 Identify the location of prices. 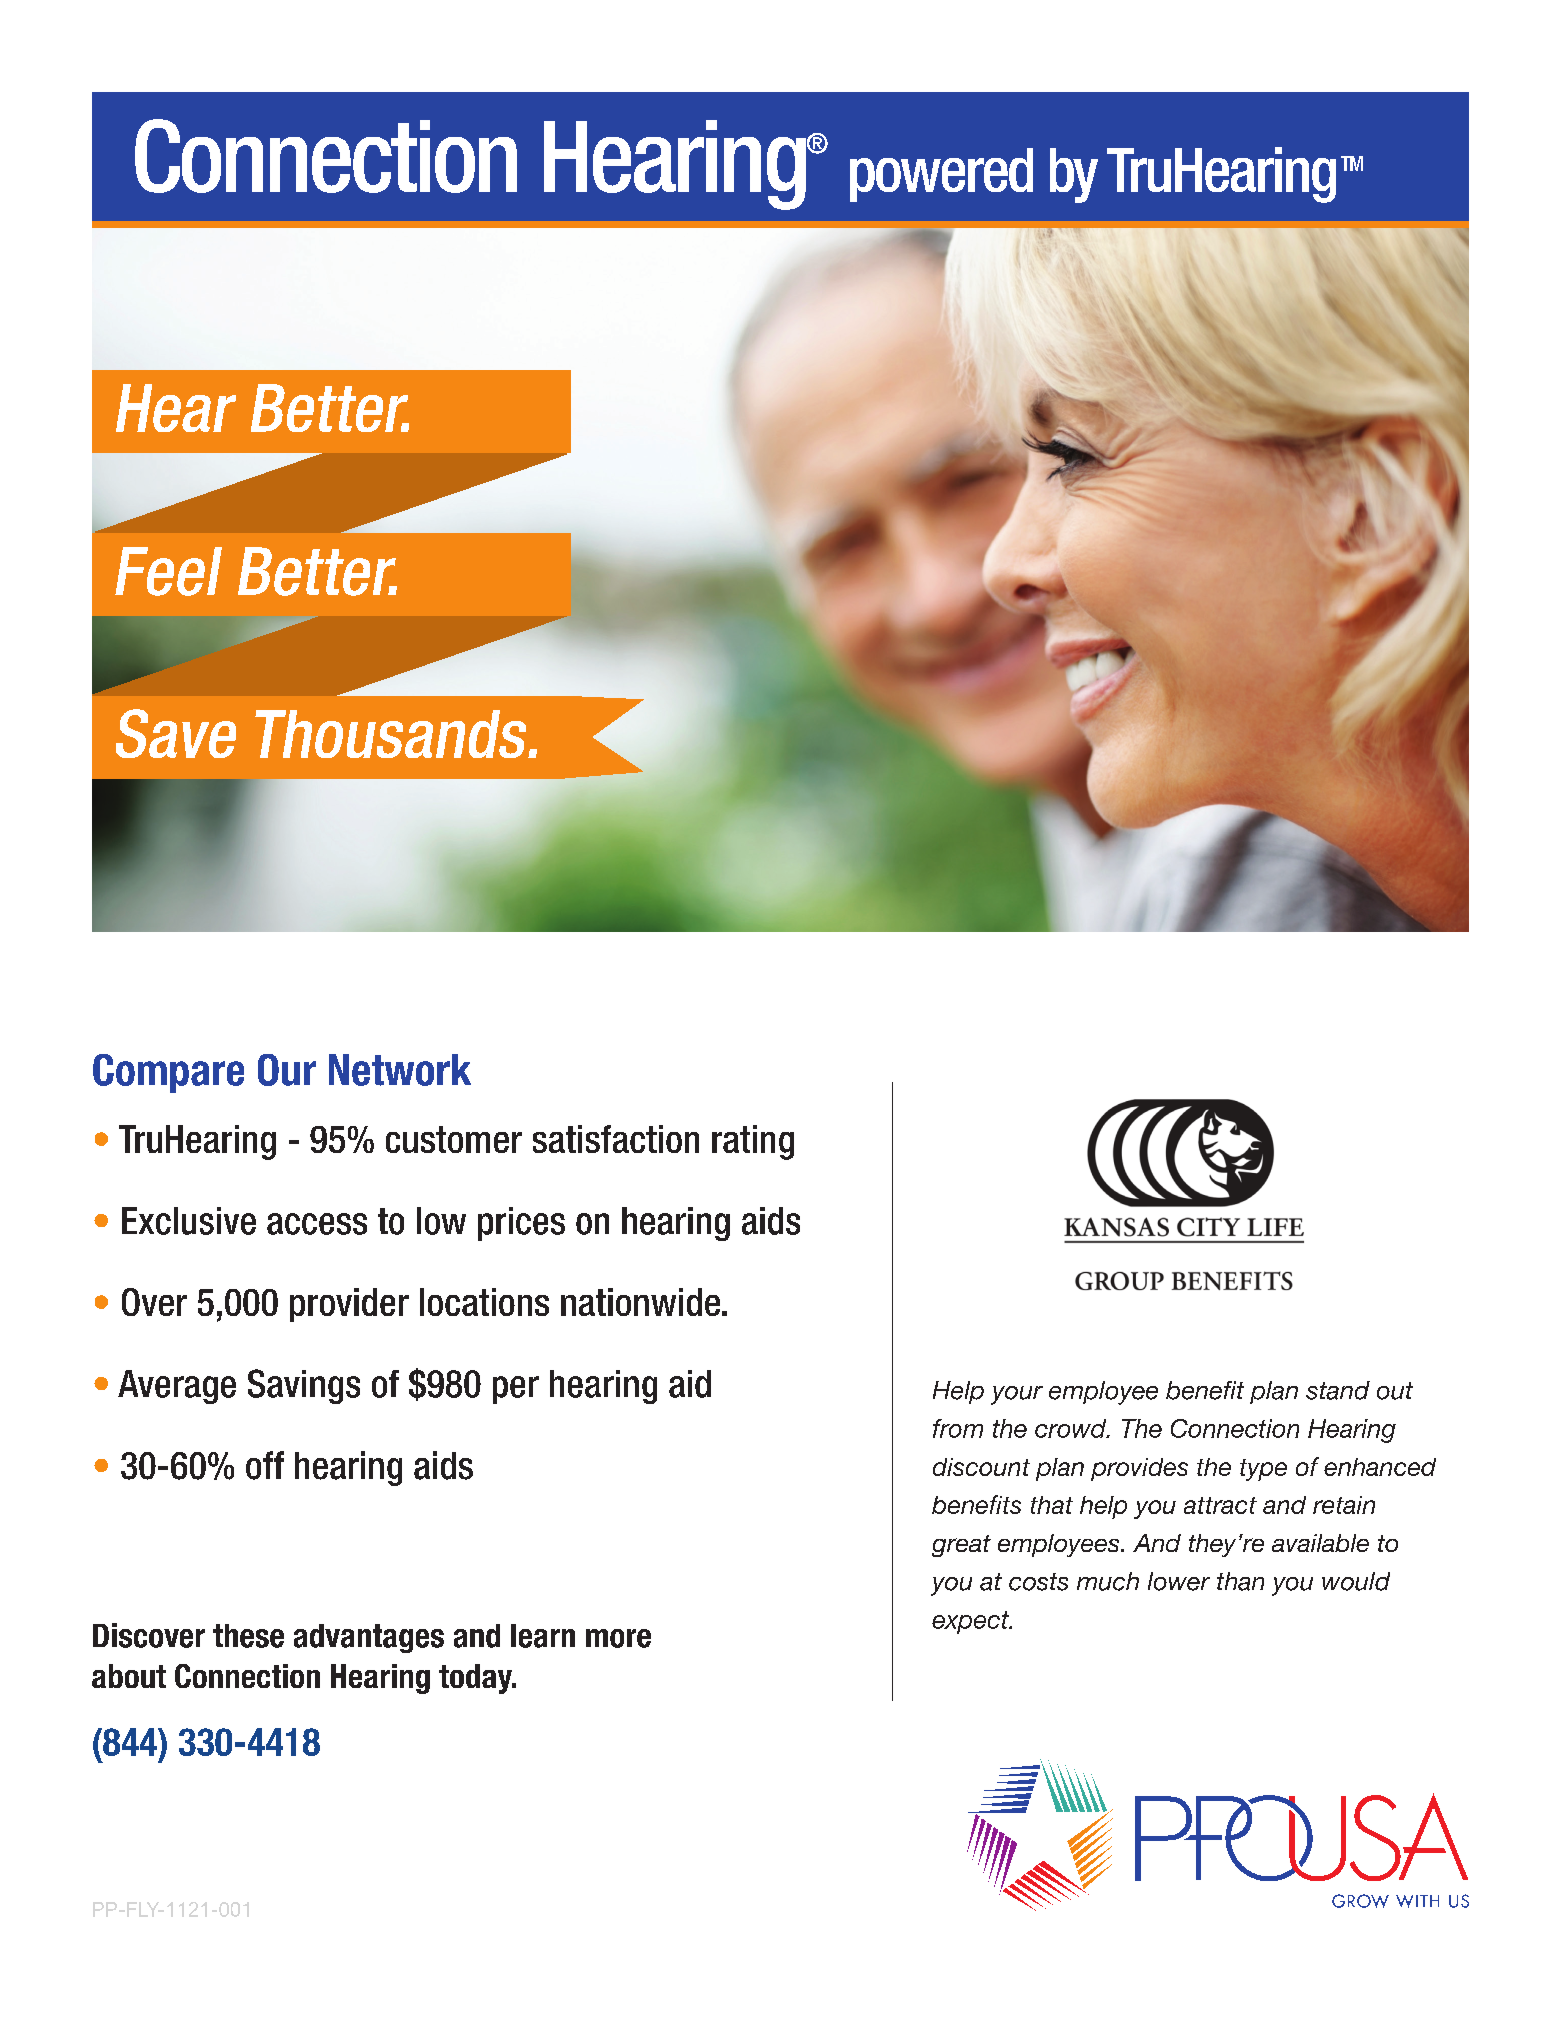
(521, 1224).
